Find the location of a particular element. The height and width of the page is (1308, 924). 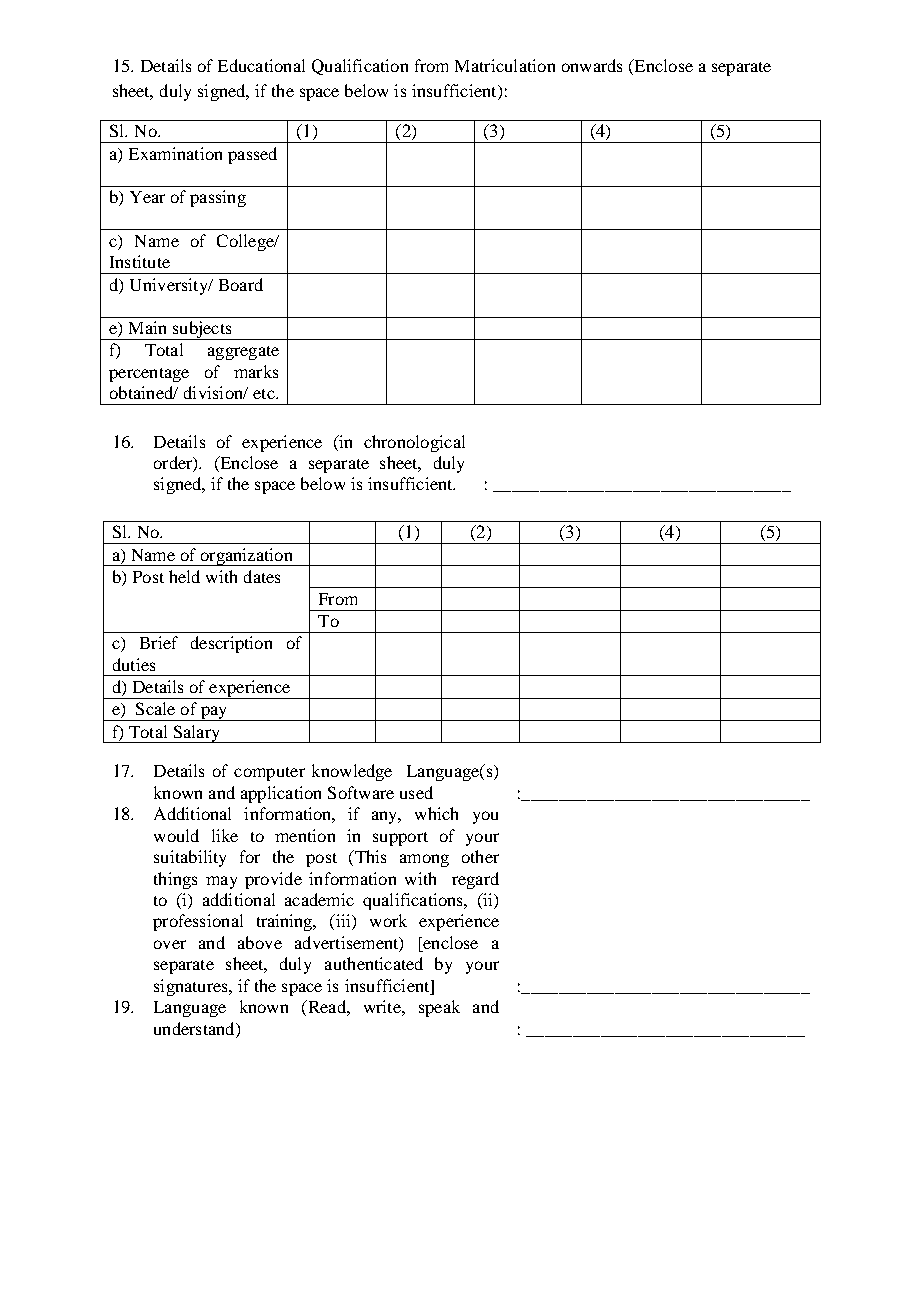

Examination is located at coordinates (175, 153).
